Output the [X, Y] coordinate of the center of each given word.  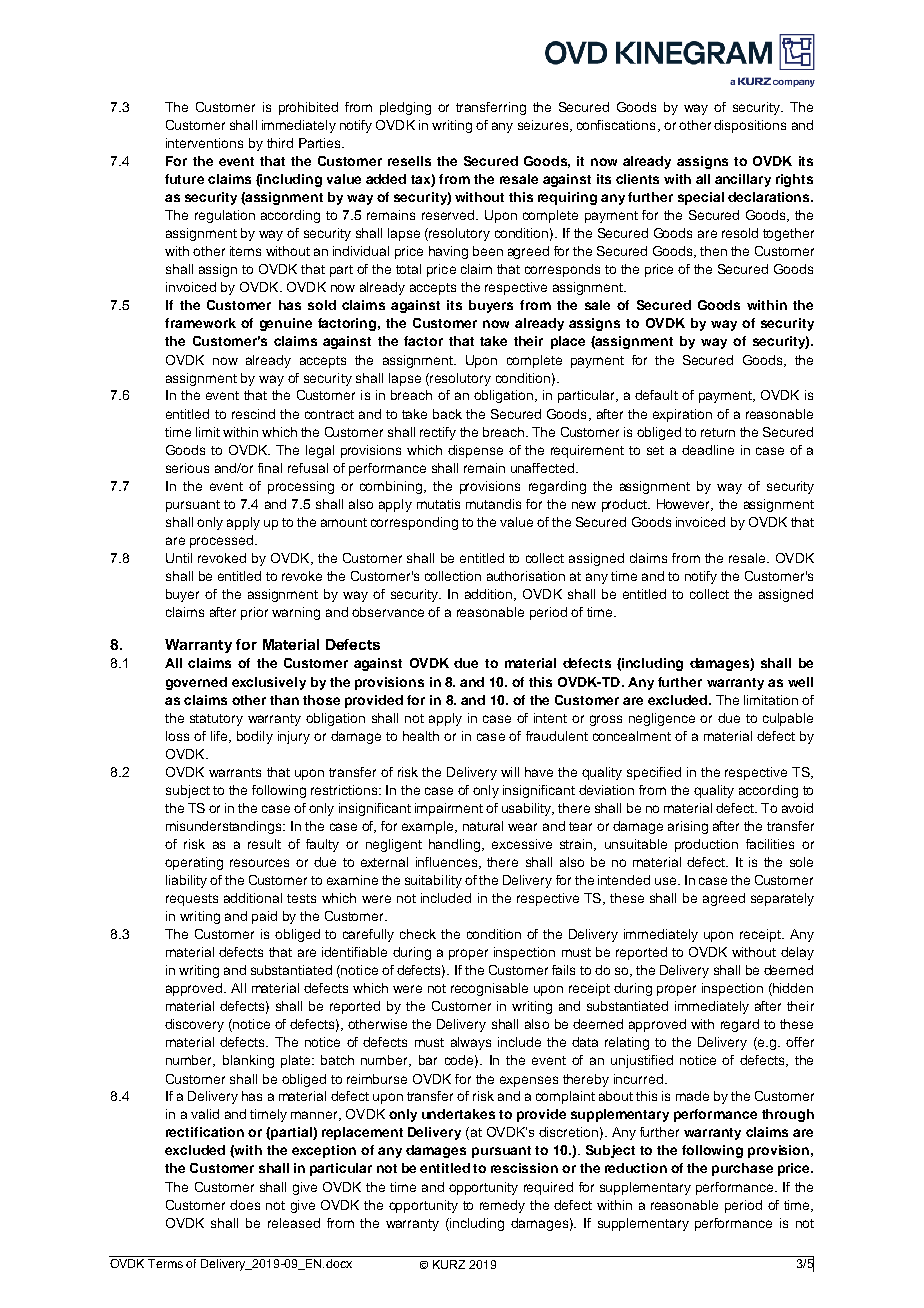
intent [550, 718]
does [245, 1205]
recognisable [489, 989]
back [447, 414]
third [280, 143]
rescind [253, 414]
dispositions [750, 126]
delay [797, 953]
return [718, 432]
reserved [449, 215]
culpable [788, 719]
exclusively [269, 683]
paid [264, 917]
